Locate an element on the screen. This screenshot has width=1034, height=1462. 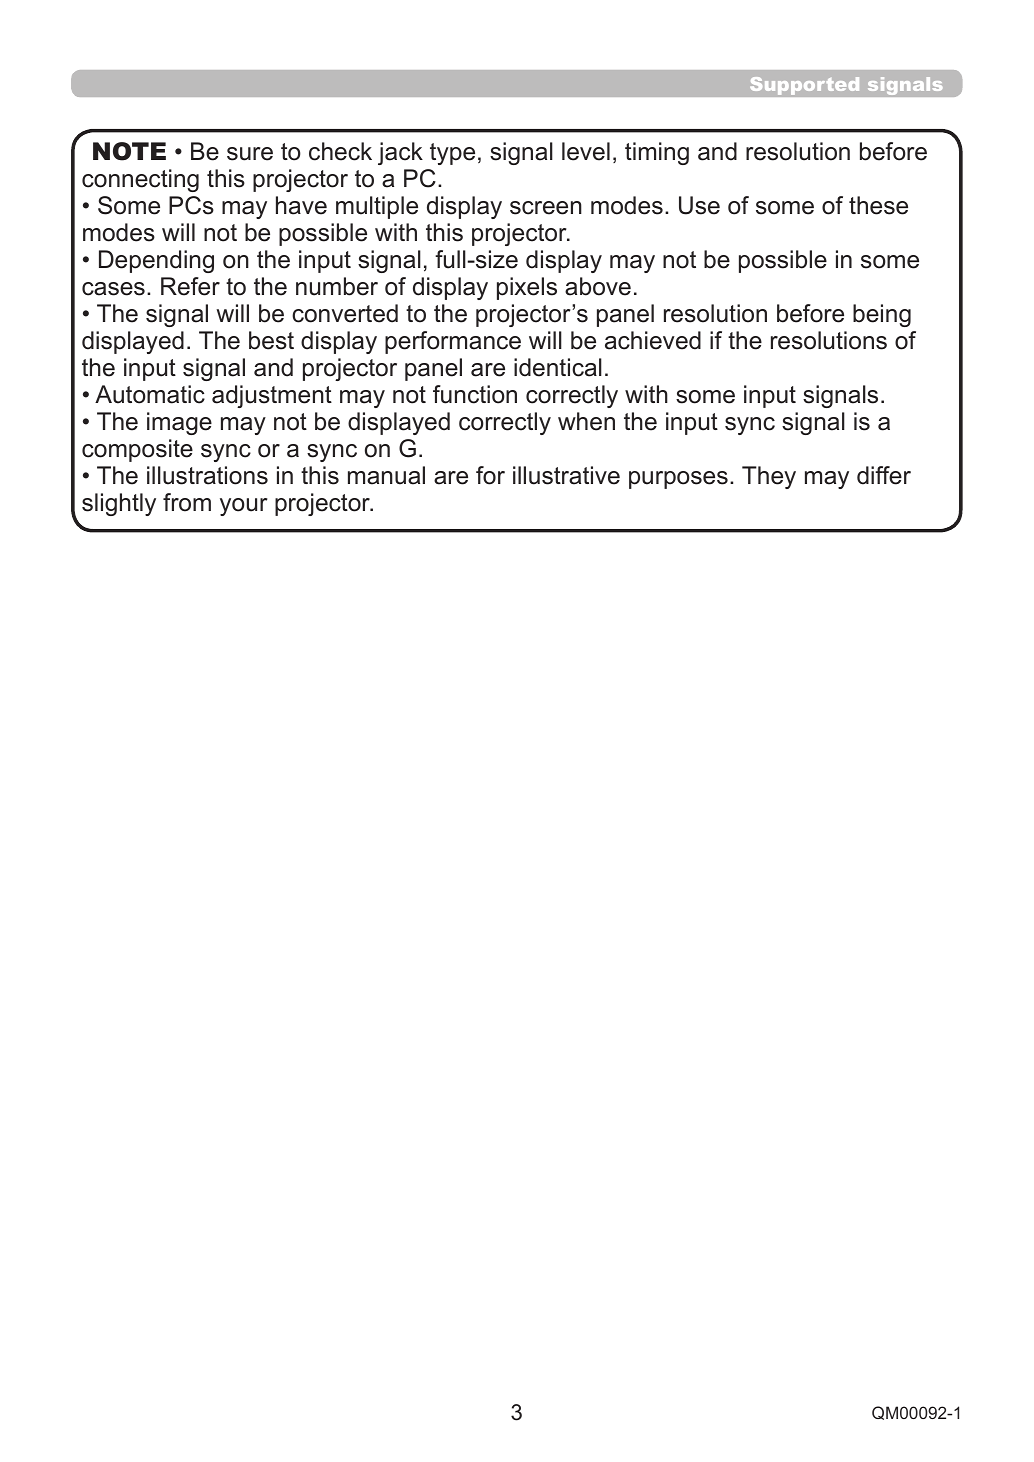
performance is located at coordinates (453, 342).
